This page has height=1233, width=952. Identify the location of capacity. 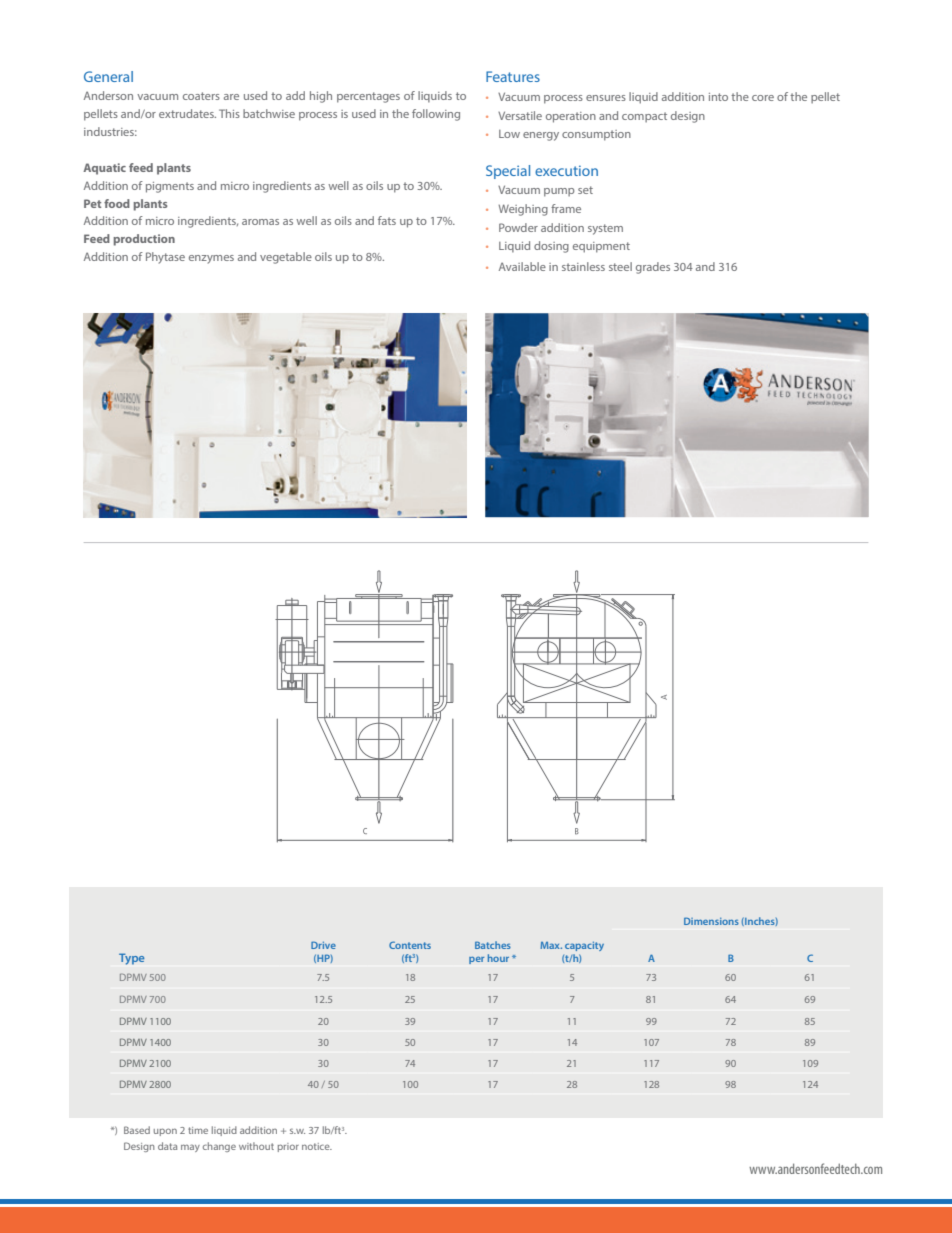
(584, 946).
